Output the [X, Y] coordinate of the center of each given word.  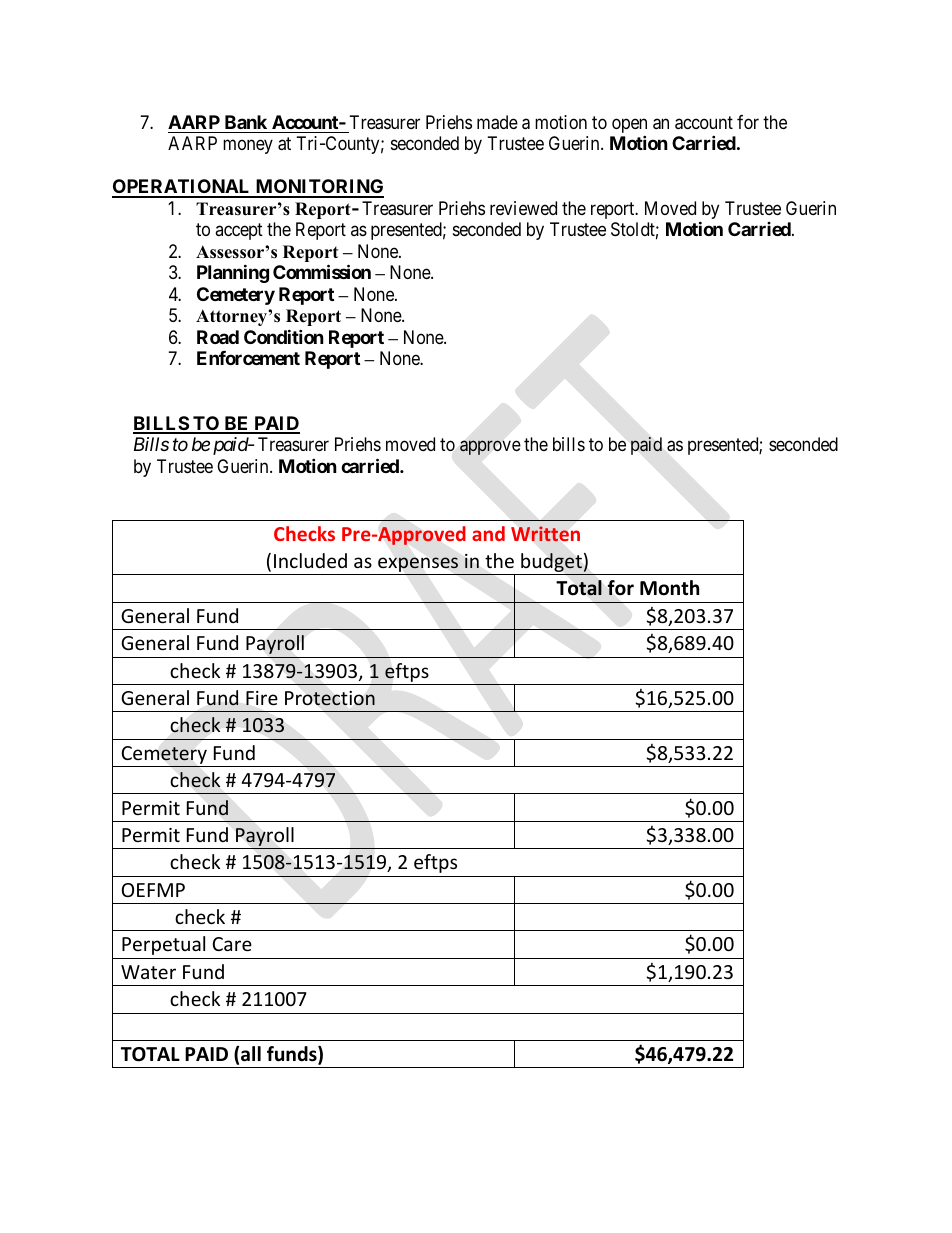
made [497, 122]
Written [545, 533]
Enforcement [248, 358]
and [488, 533]
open [629, 127]
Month [669, 588]
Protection [330, 698]
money [248, 147]
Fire [262, 698]
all [251, 1054]
